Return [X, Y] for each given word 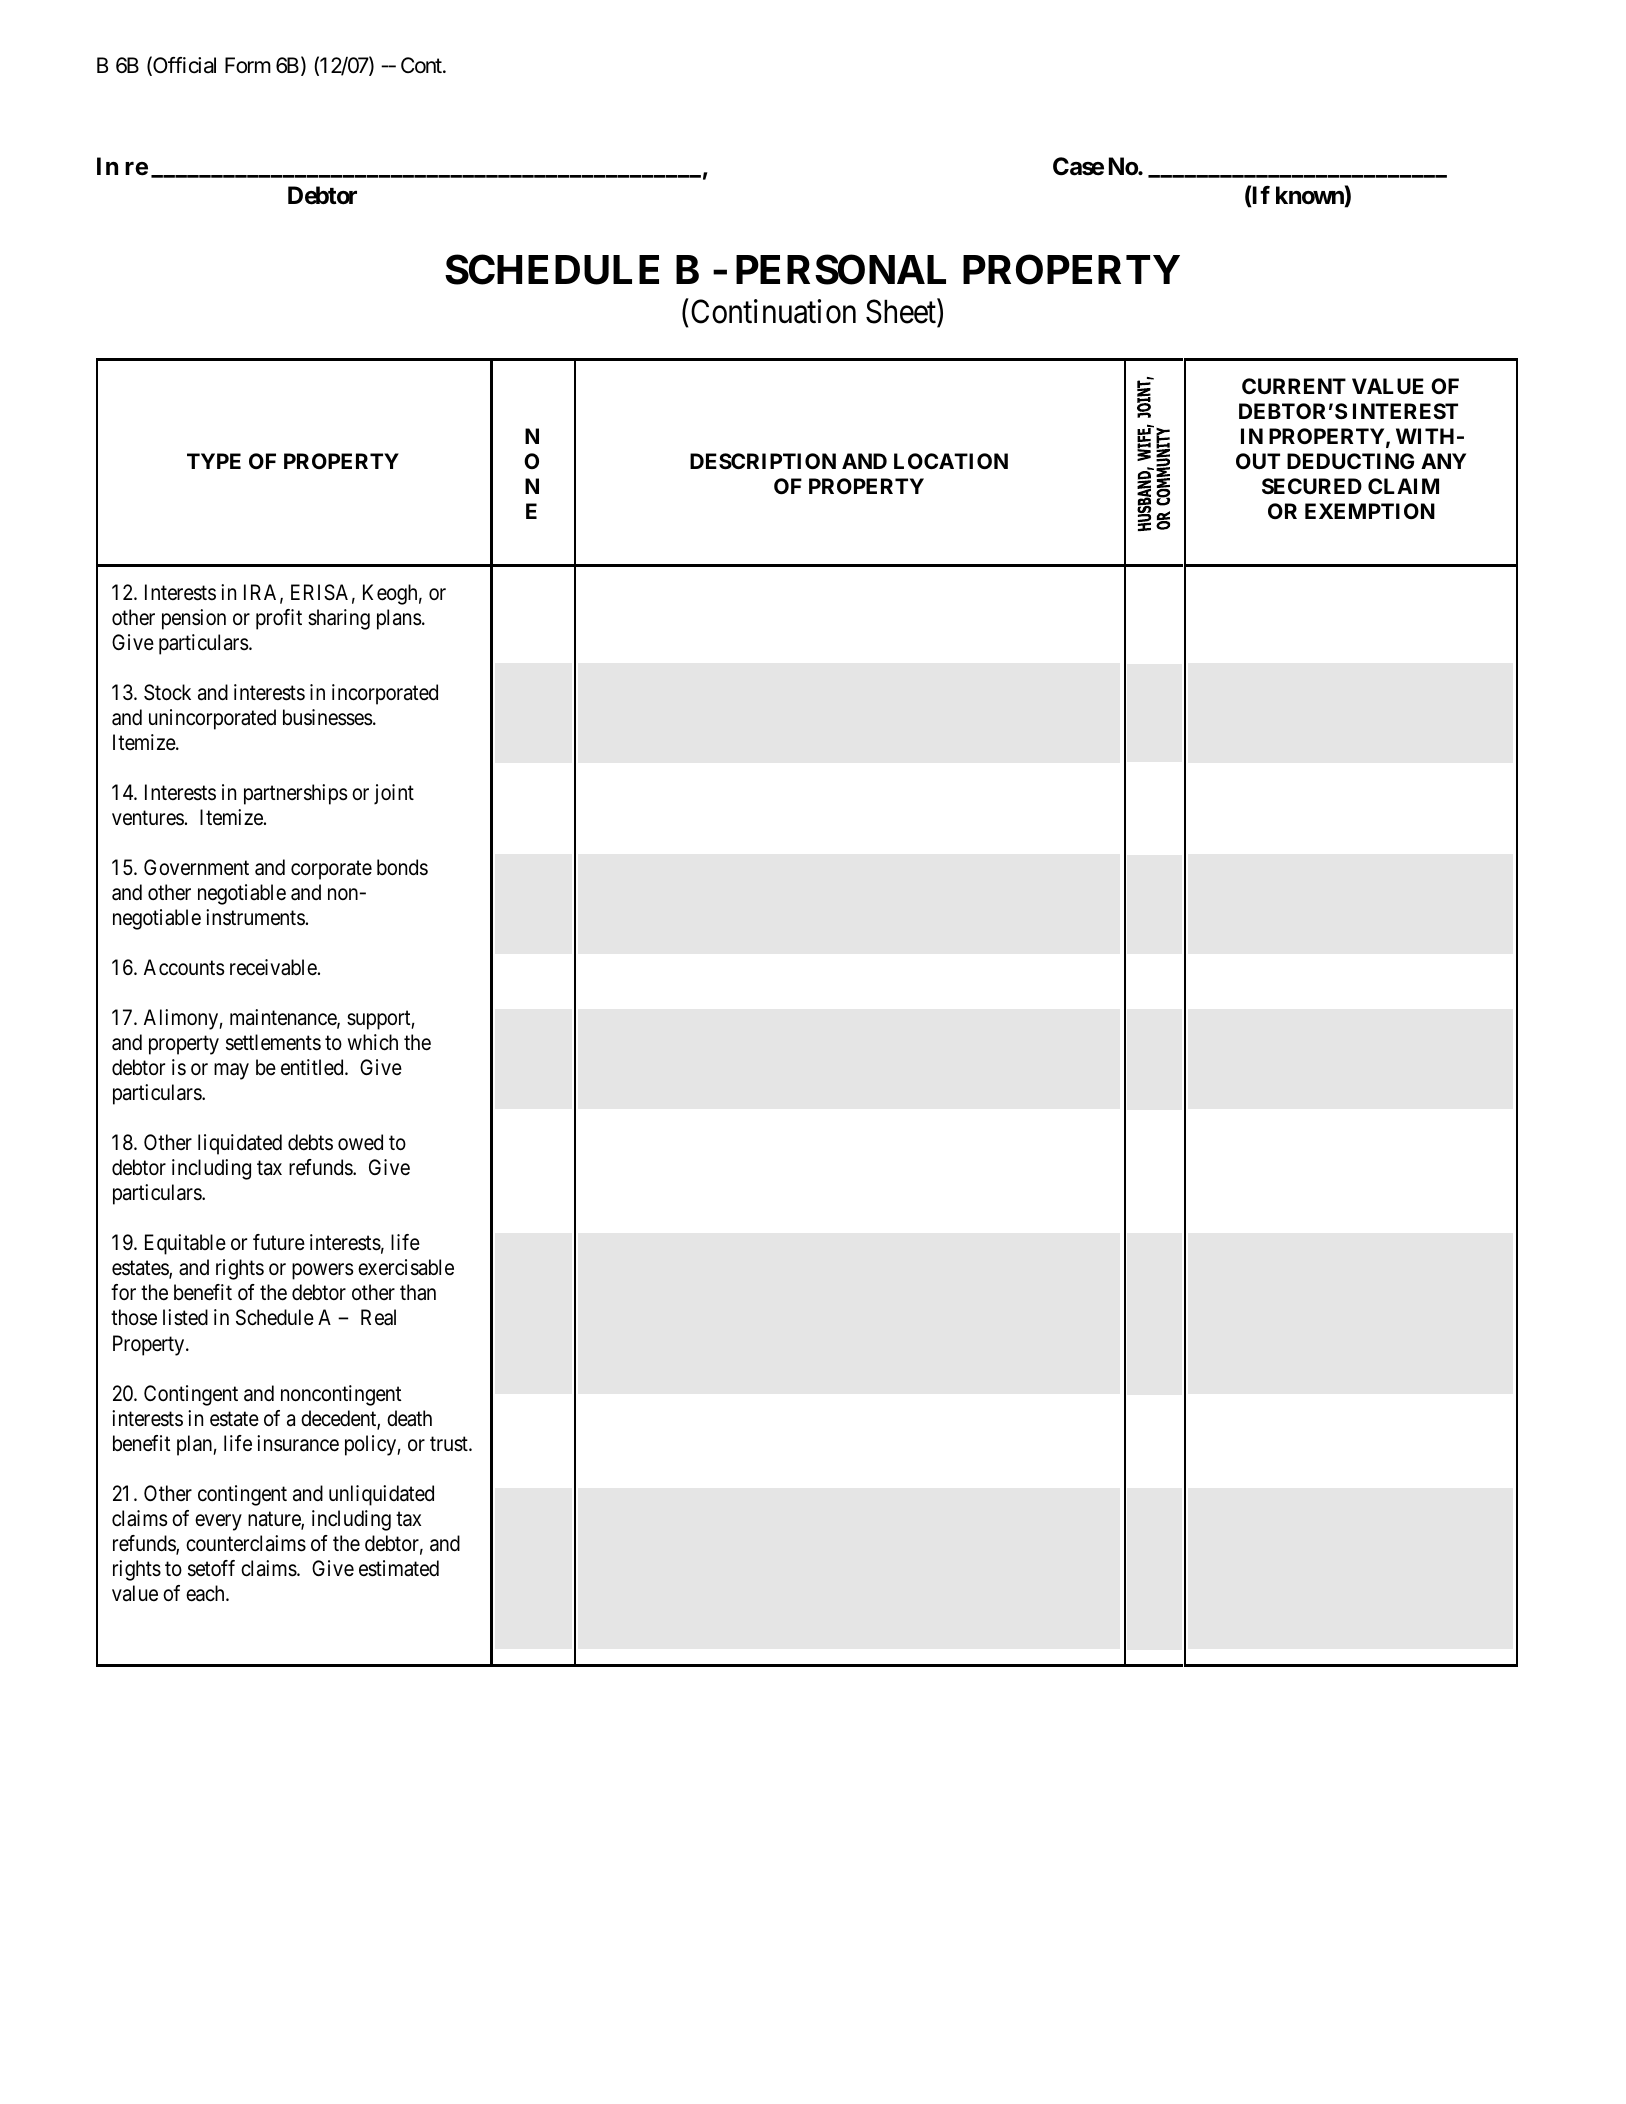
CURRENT [1294, 386]
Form [248, 65]
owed [360, 1142]
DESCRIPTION [763, 461]
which [373, 1042]
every [218, 1522]
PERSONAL [841, 269]
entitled [313, 1067]
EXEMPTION [1370, 511]
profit [279, 619]
